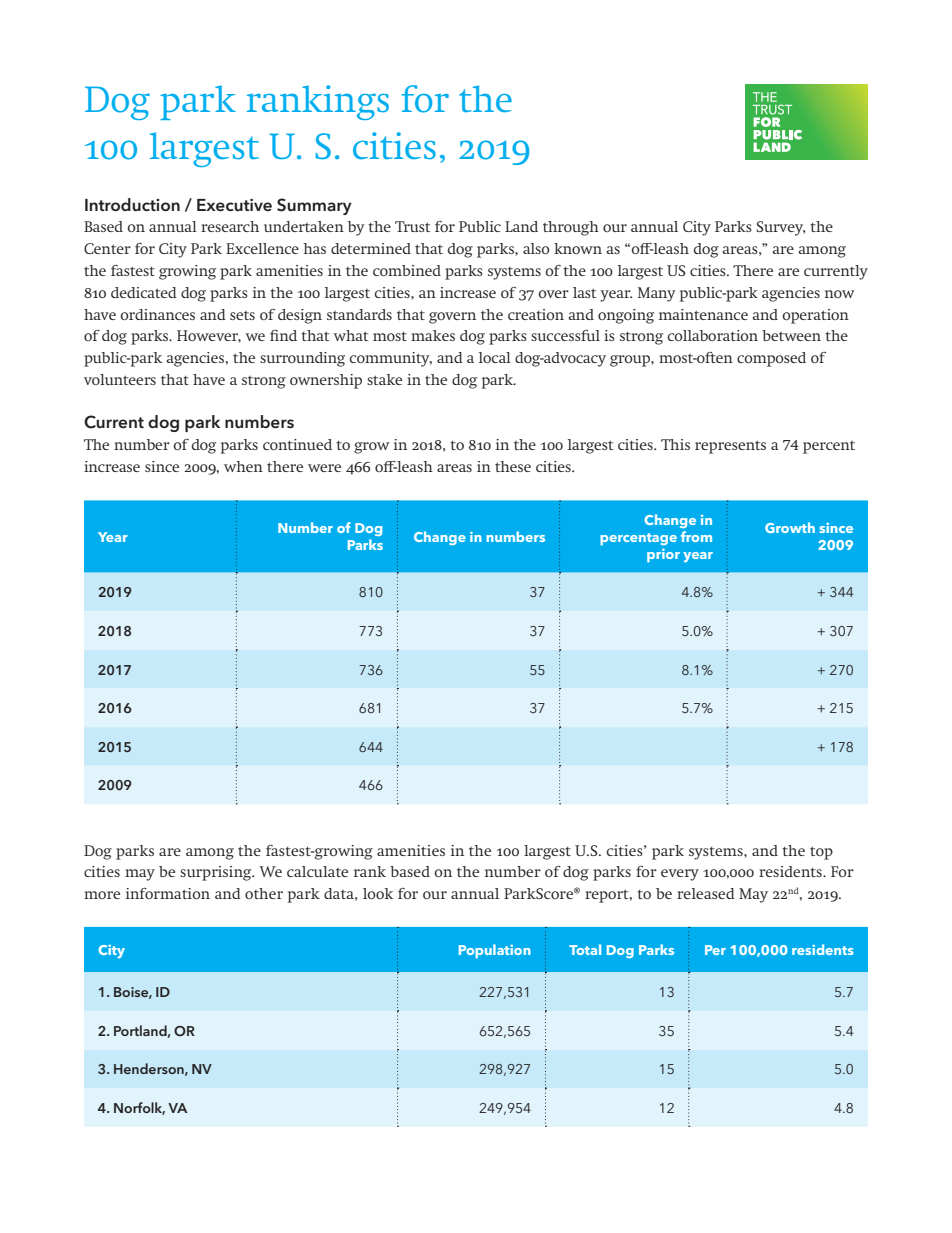 The width and height of the image is (952, 1233). I want to click on However, so click(209, 336).
